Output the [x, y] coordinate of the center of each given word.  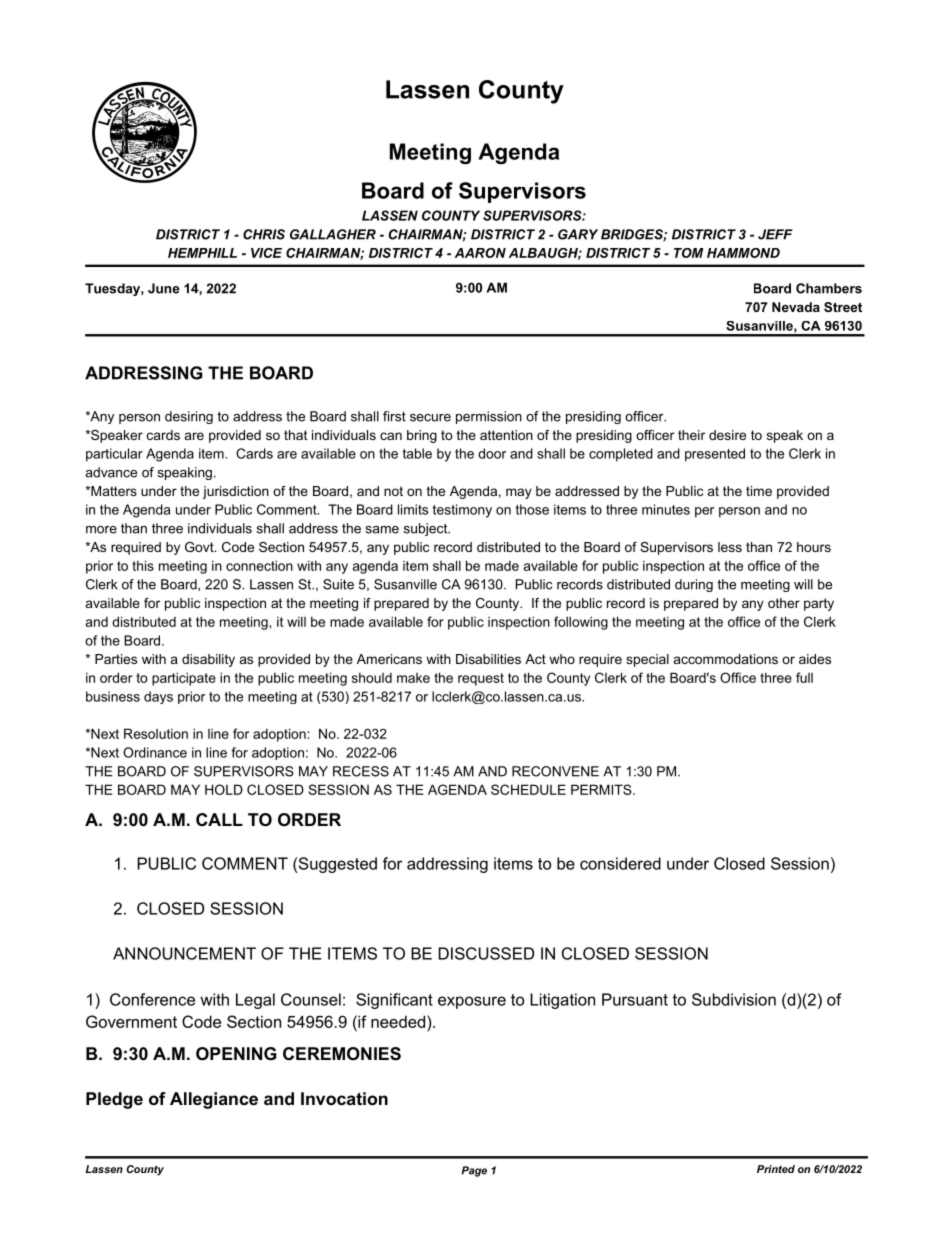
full [804, 677]
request [481, 679]
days [158, 697]
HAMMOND [743, 253]
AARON [480, 253]
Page [474, 1171]
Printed [776, 1169]
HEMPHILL [202, 253]
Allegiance [214, 1100]
